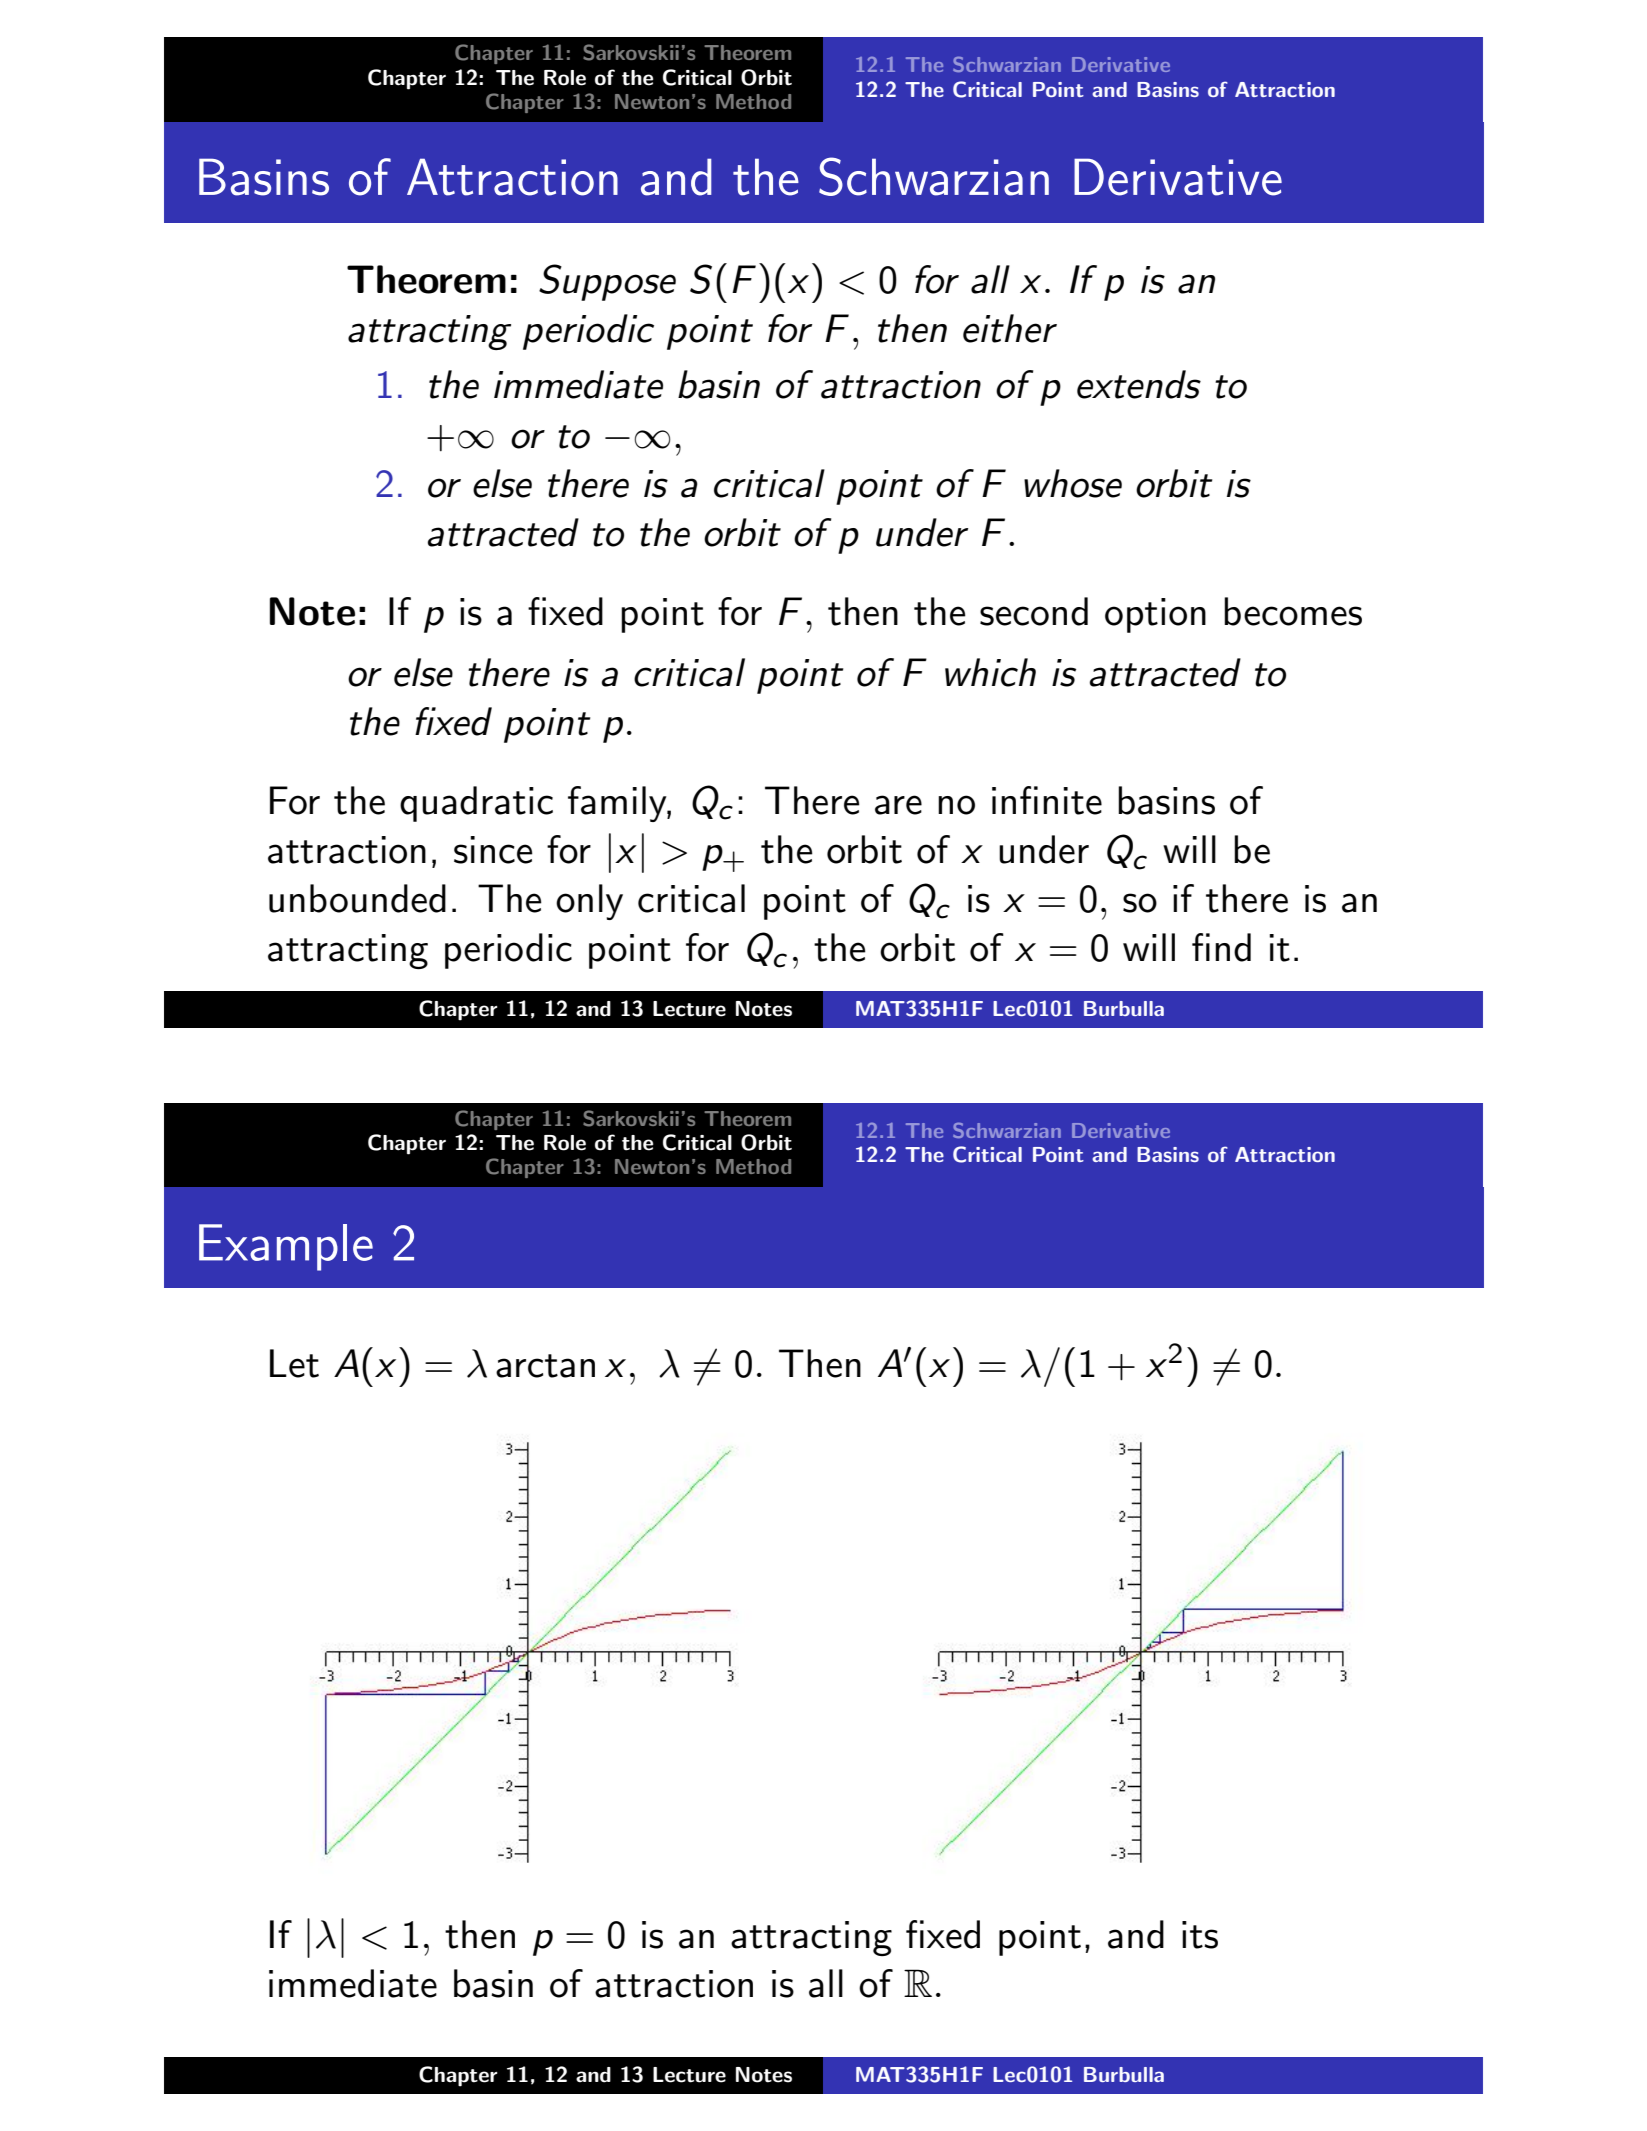 The image size is (1647, 2131). I want to click on either, so click(1010, 328).
